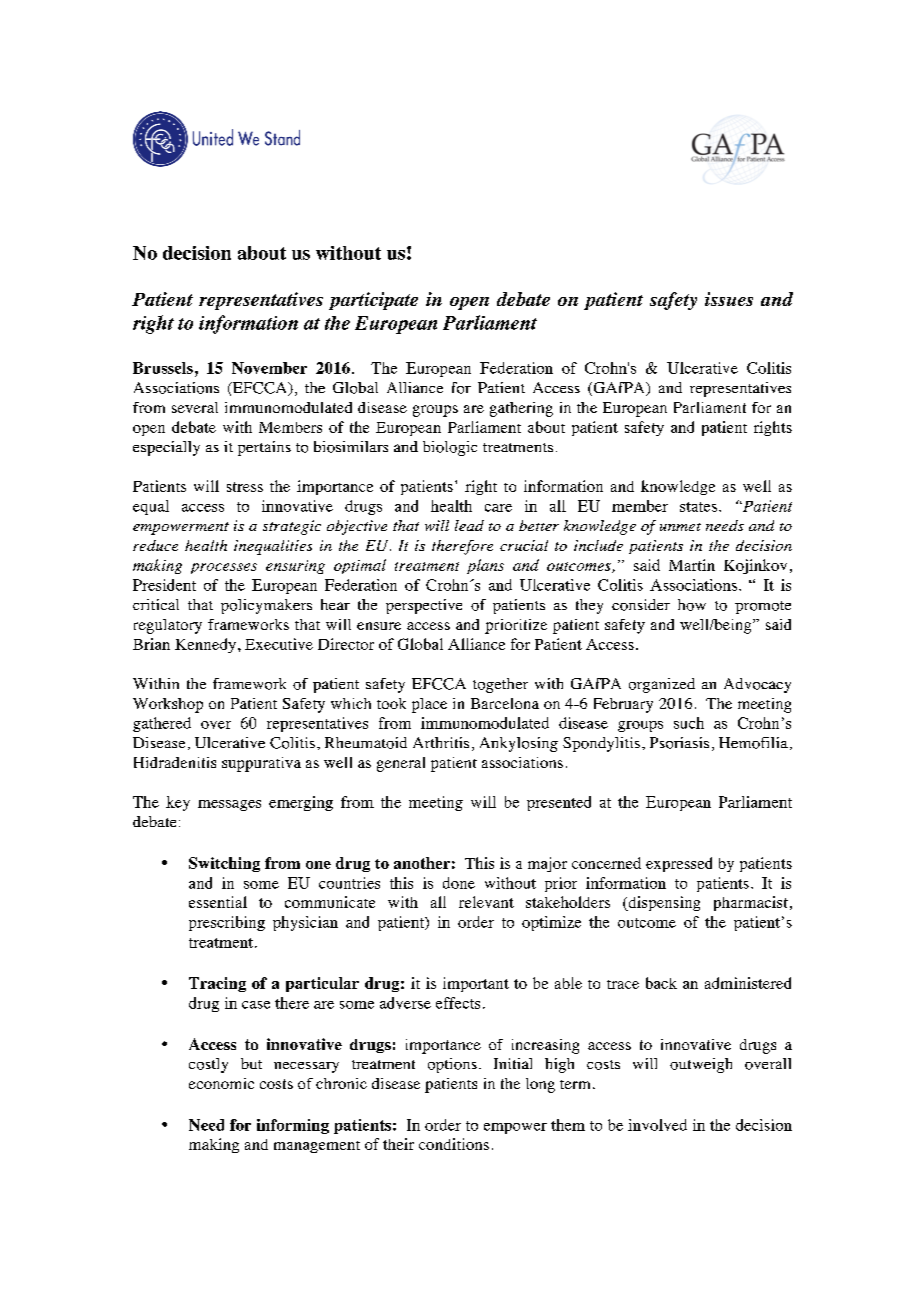 This document has width=924, height=1308. I want to click on stress, so click(245, 487).
